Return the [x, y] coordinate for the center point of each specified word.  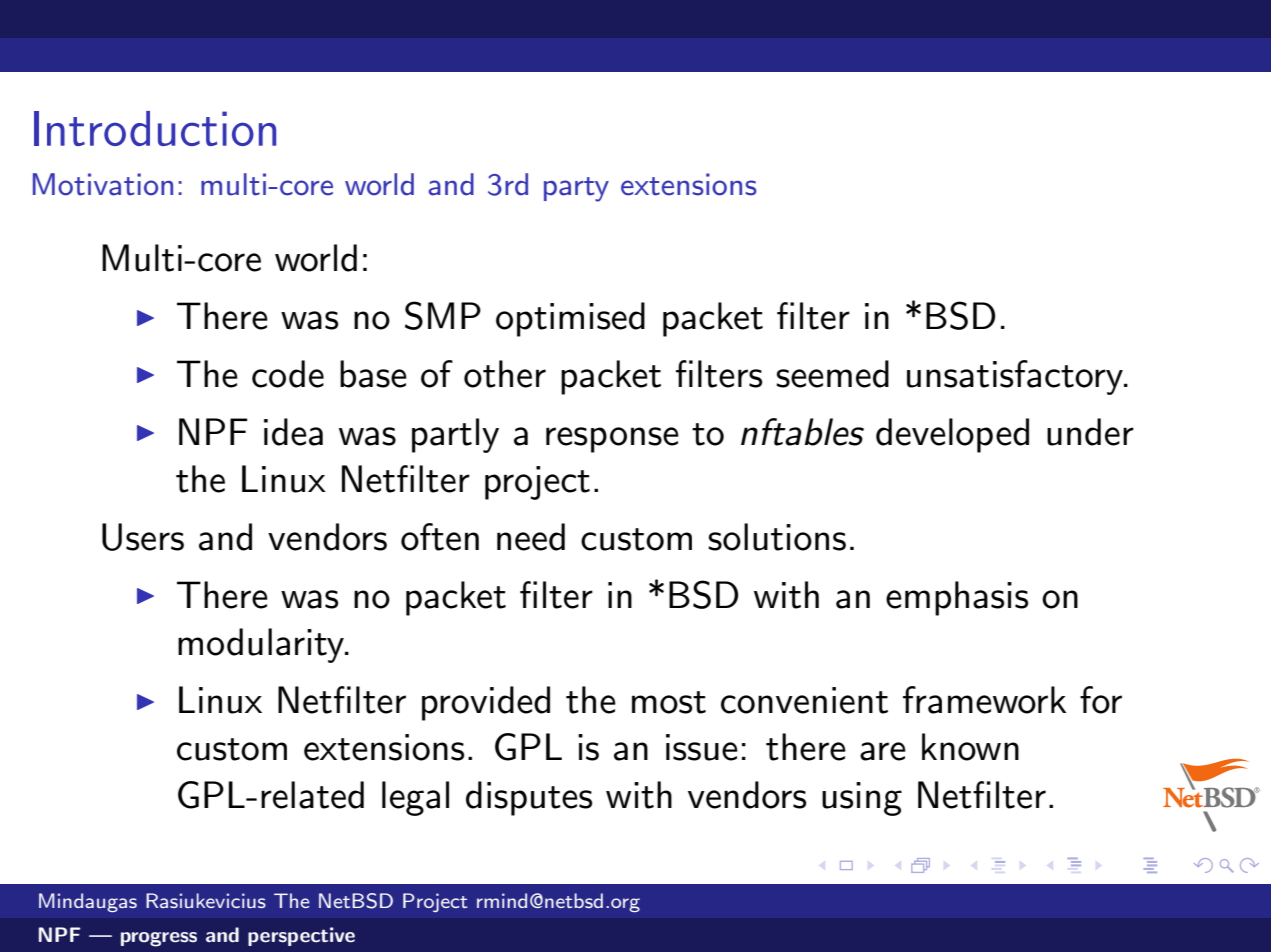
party [576, 189]
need [531, 537]
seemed [832, 374]
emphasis [957, 598]
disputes [529, 798]
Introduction [155, 128]
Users [143, 537]
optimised [570, 319]
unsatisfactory [1016, 377]
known [970, 747]
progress [159, 939]
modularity [262, 645]
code [288, 374]
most [669, 702]
